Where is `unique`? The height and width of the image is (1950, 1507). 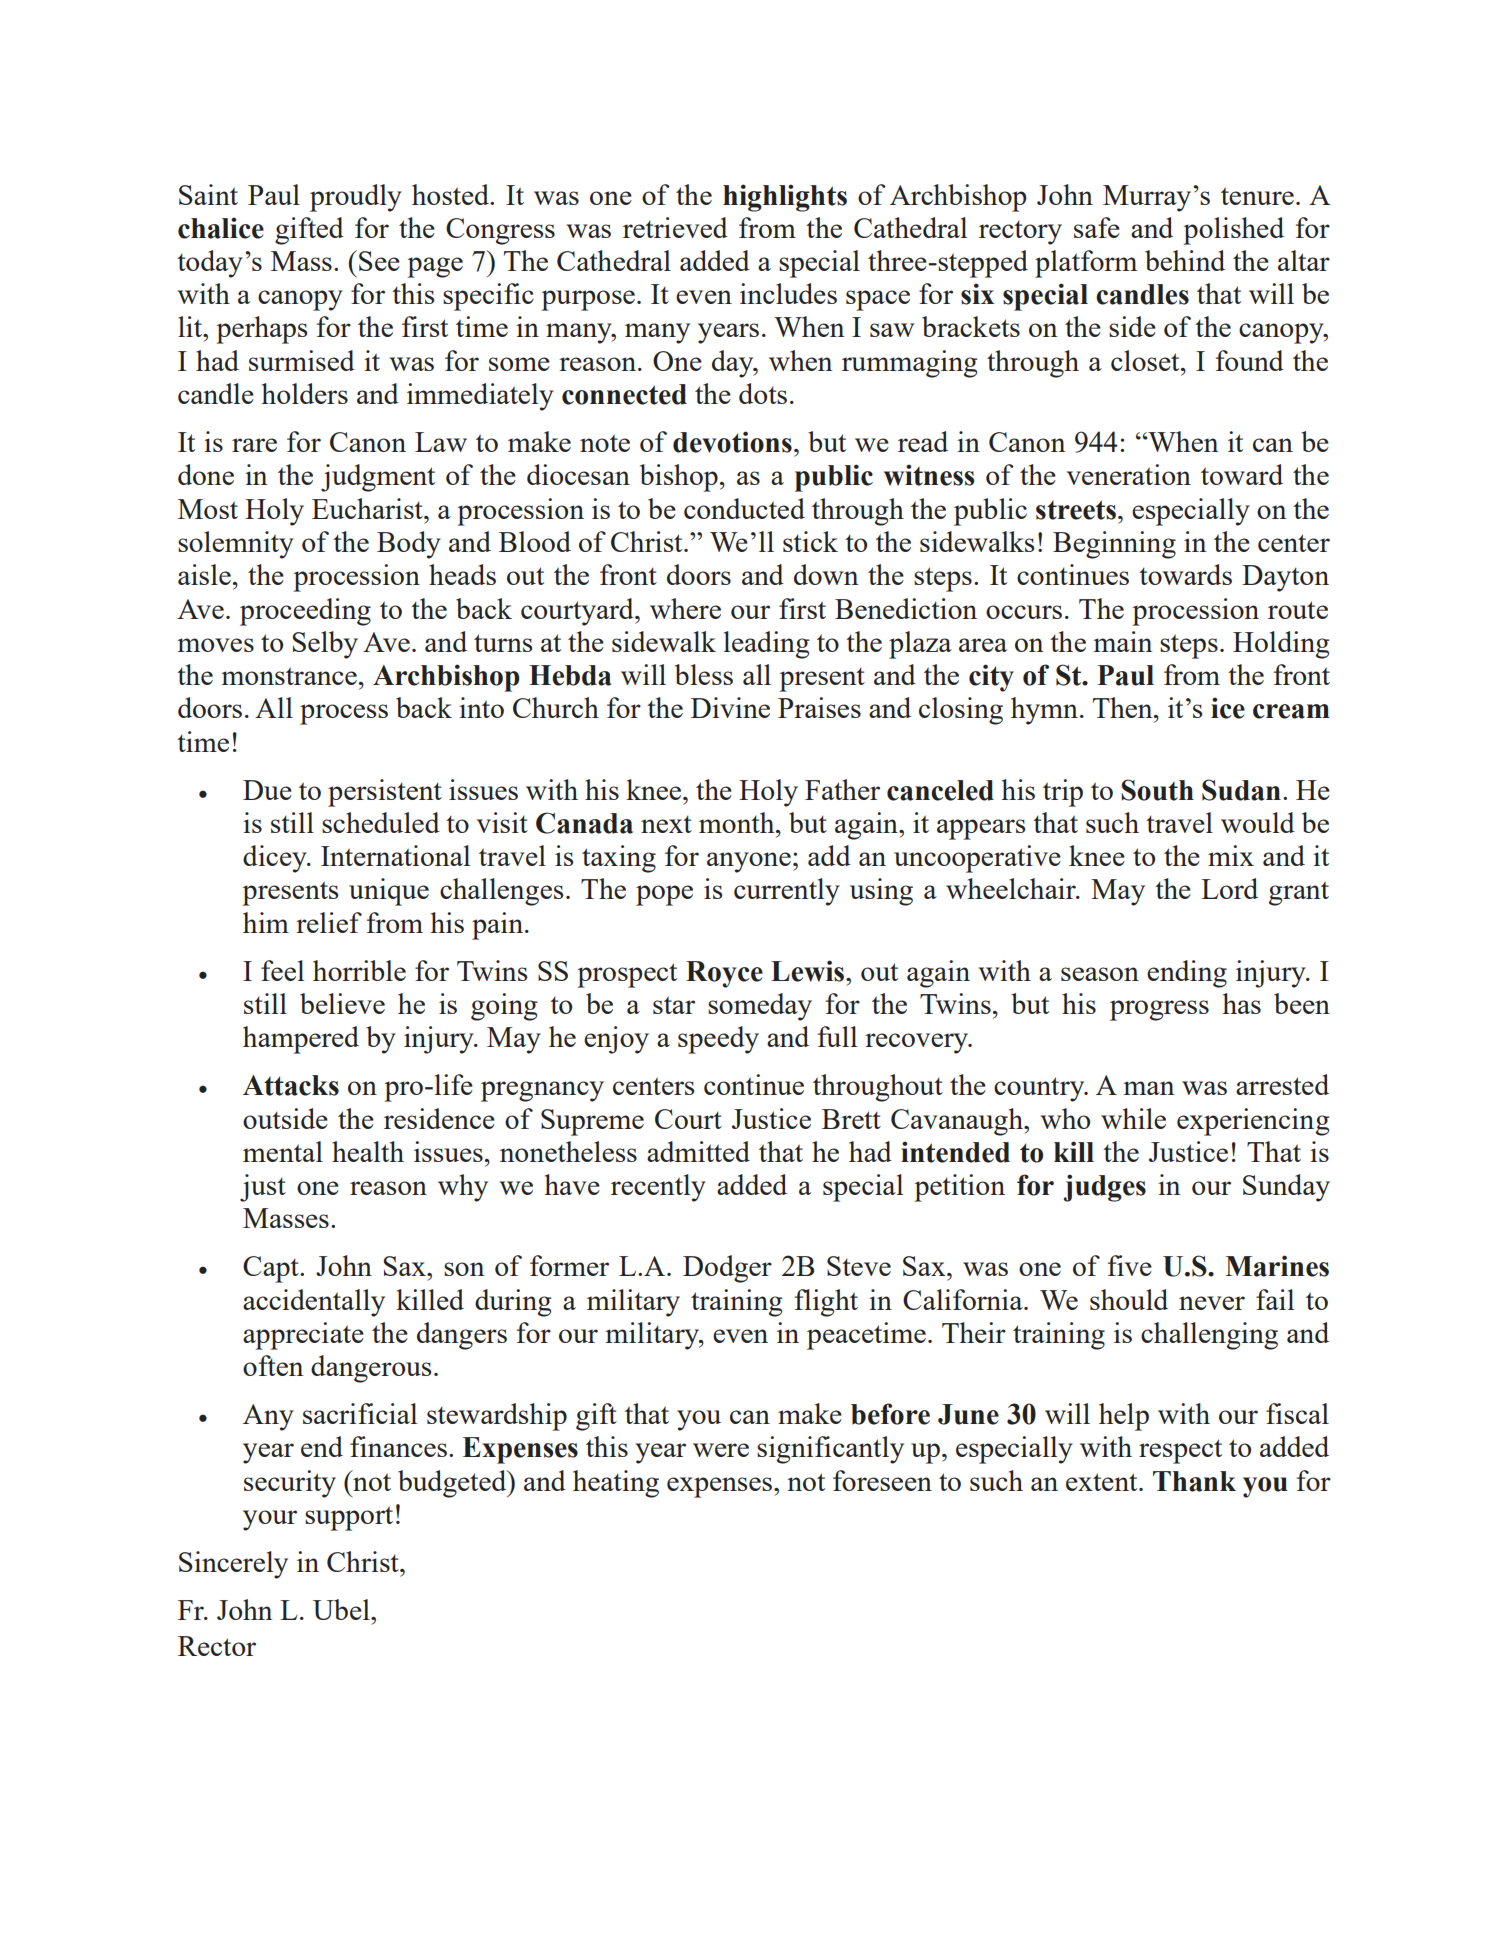 unique is located at coordinates (389, 892).
